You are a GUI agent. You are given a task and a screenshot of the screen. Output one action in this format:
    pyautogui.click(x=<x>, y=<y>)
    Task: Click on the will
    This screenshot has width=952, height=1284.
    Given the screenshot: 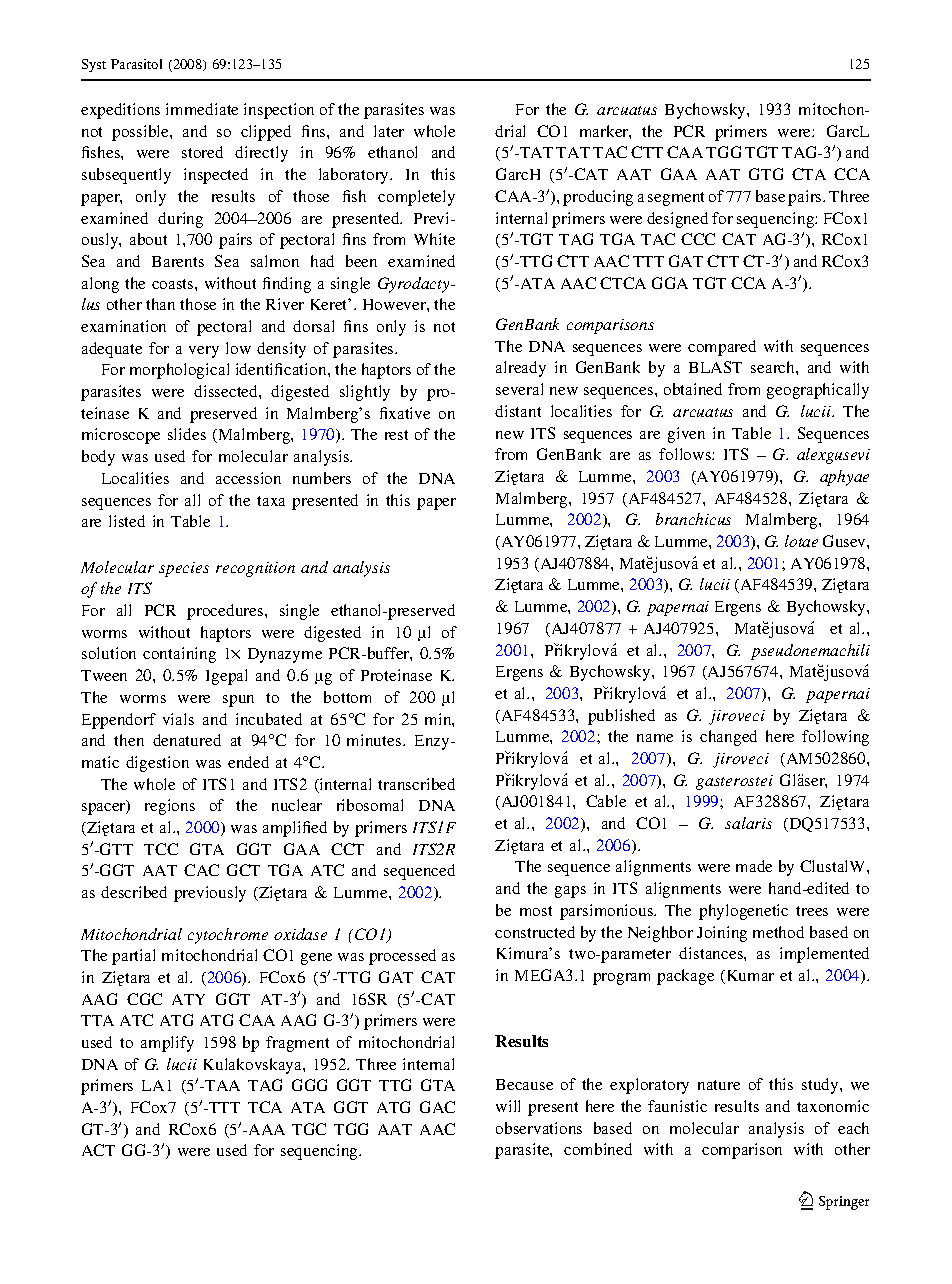 What is the action you would take?
    pyautogui.click(x=508, y=1106)
